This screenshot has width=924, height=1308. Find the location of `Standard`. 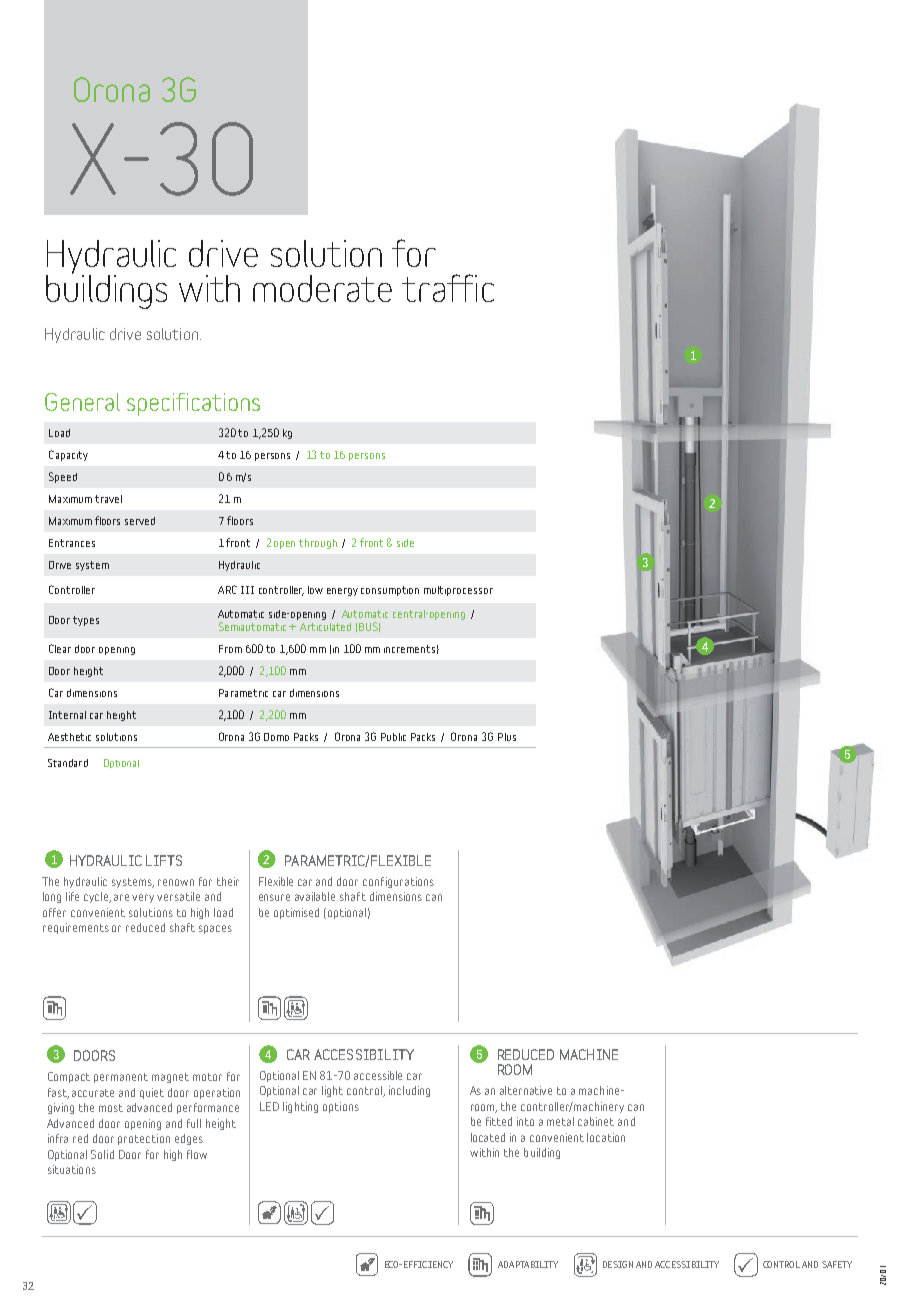

Standard is located at coordinates (68, 763).
